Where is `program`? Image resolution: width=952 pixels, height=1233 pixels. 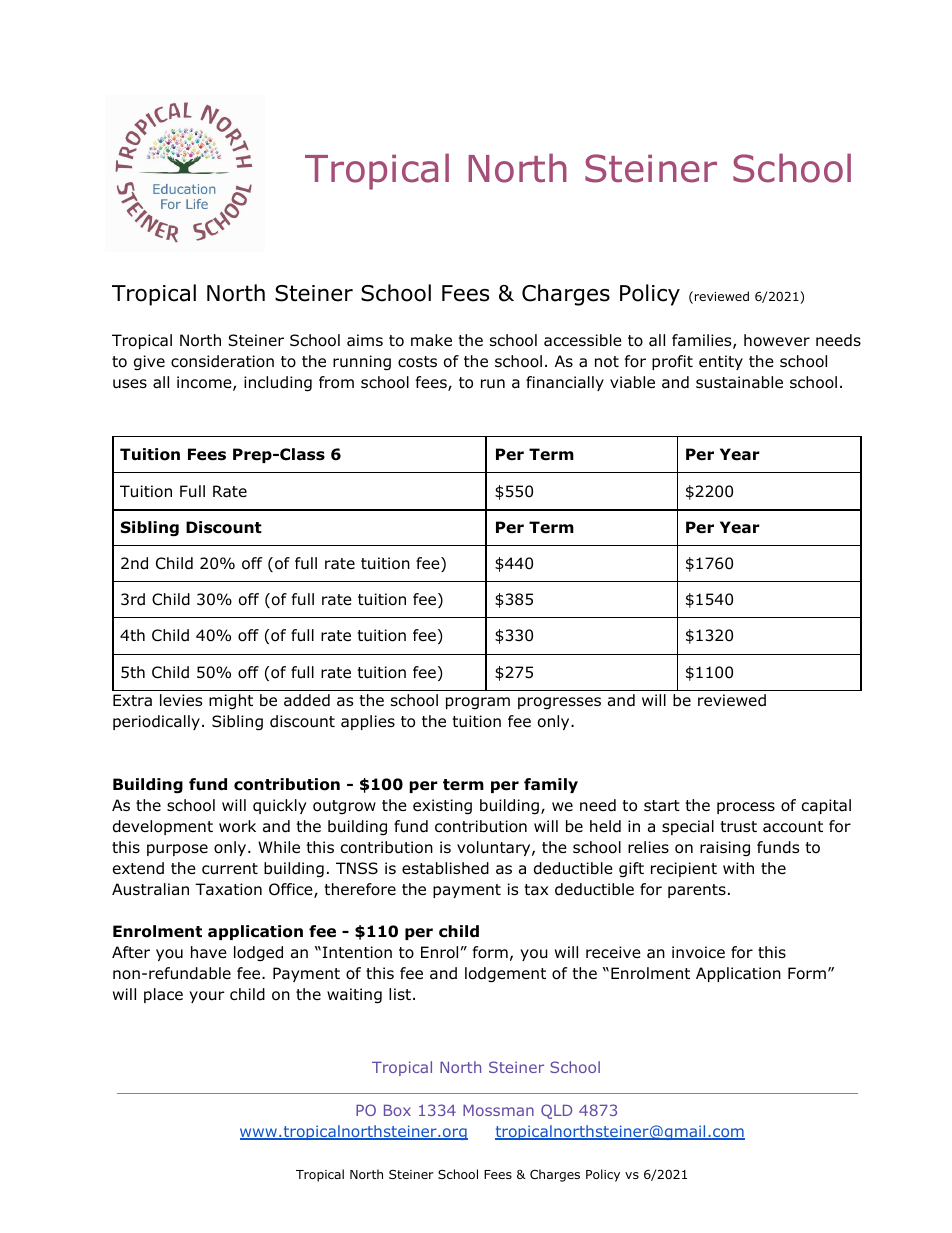
program is located at coordinates (478, 703).
